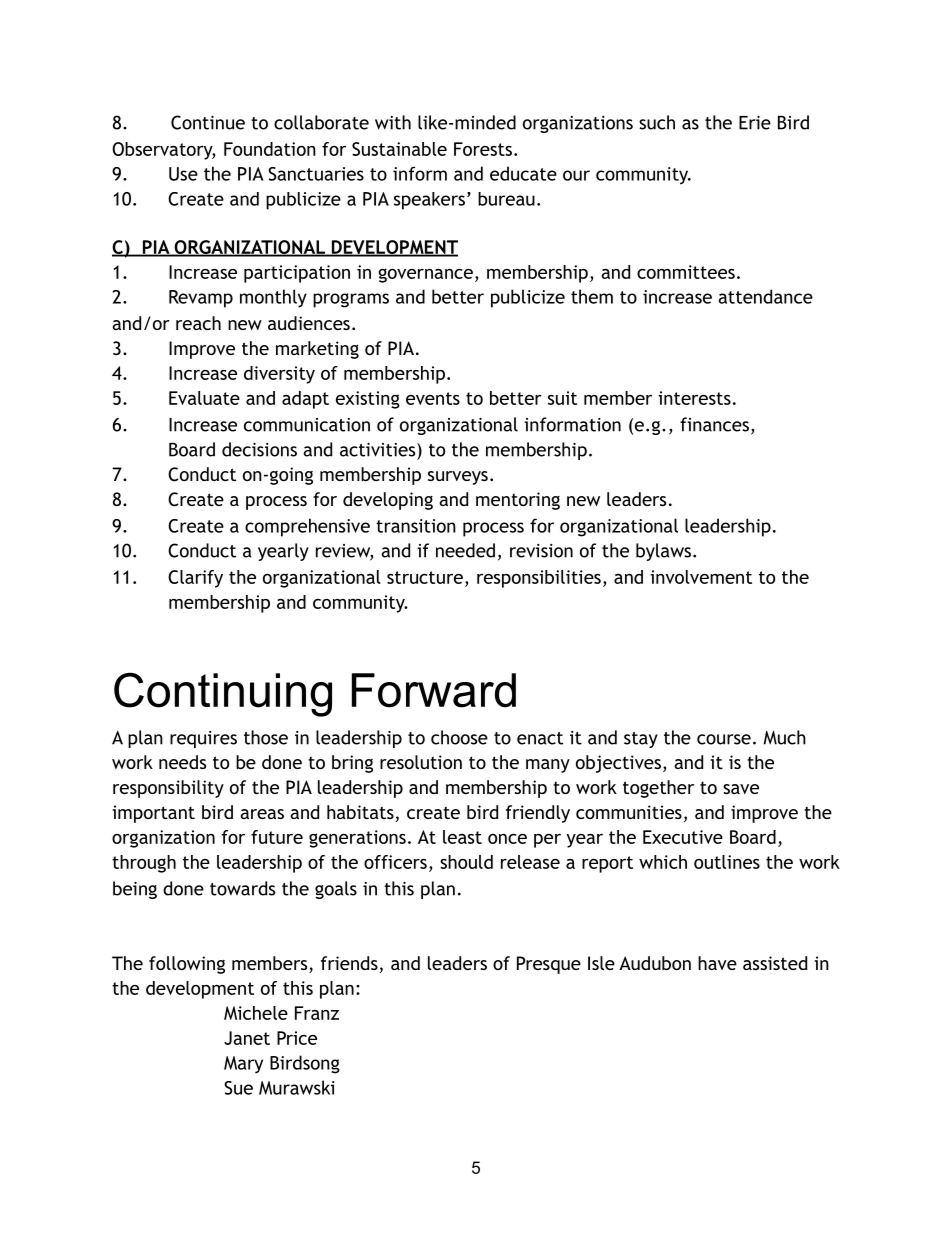  I want to click on finances, so click(714, 424).
